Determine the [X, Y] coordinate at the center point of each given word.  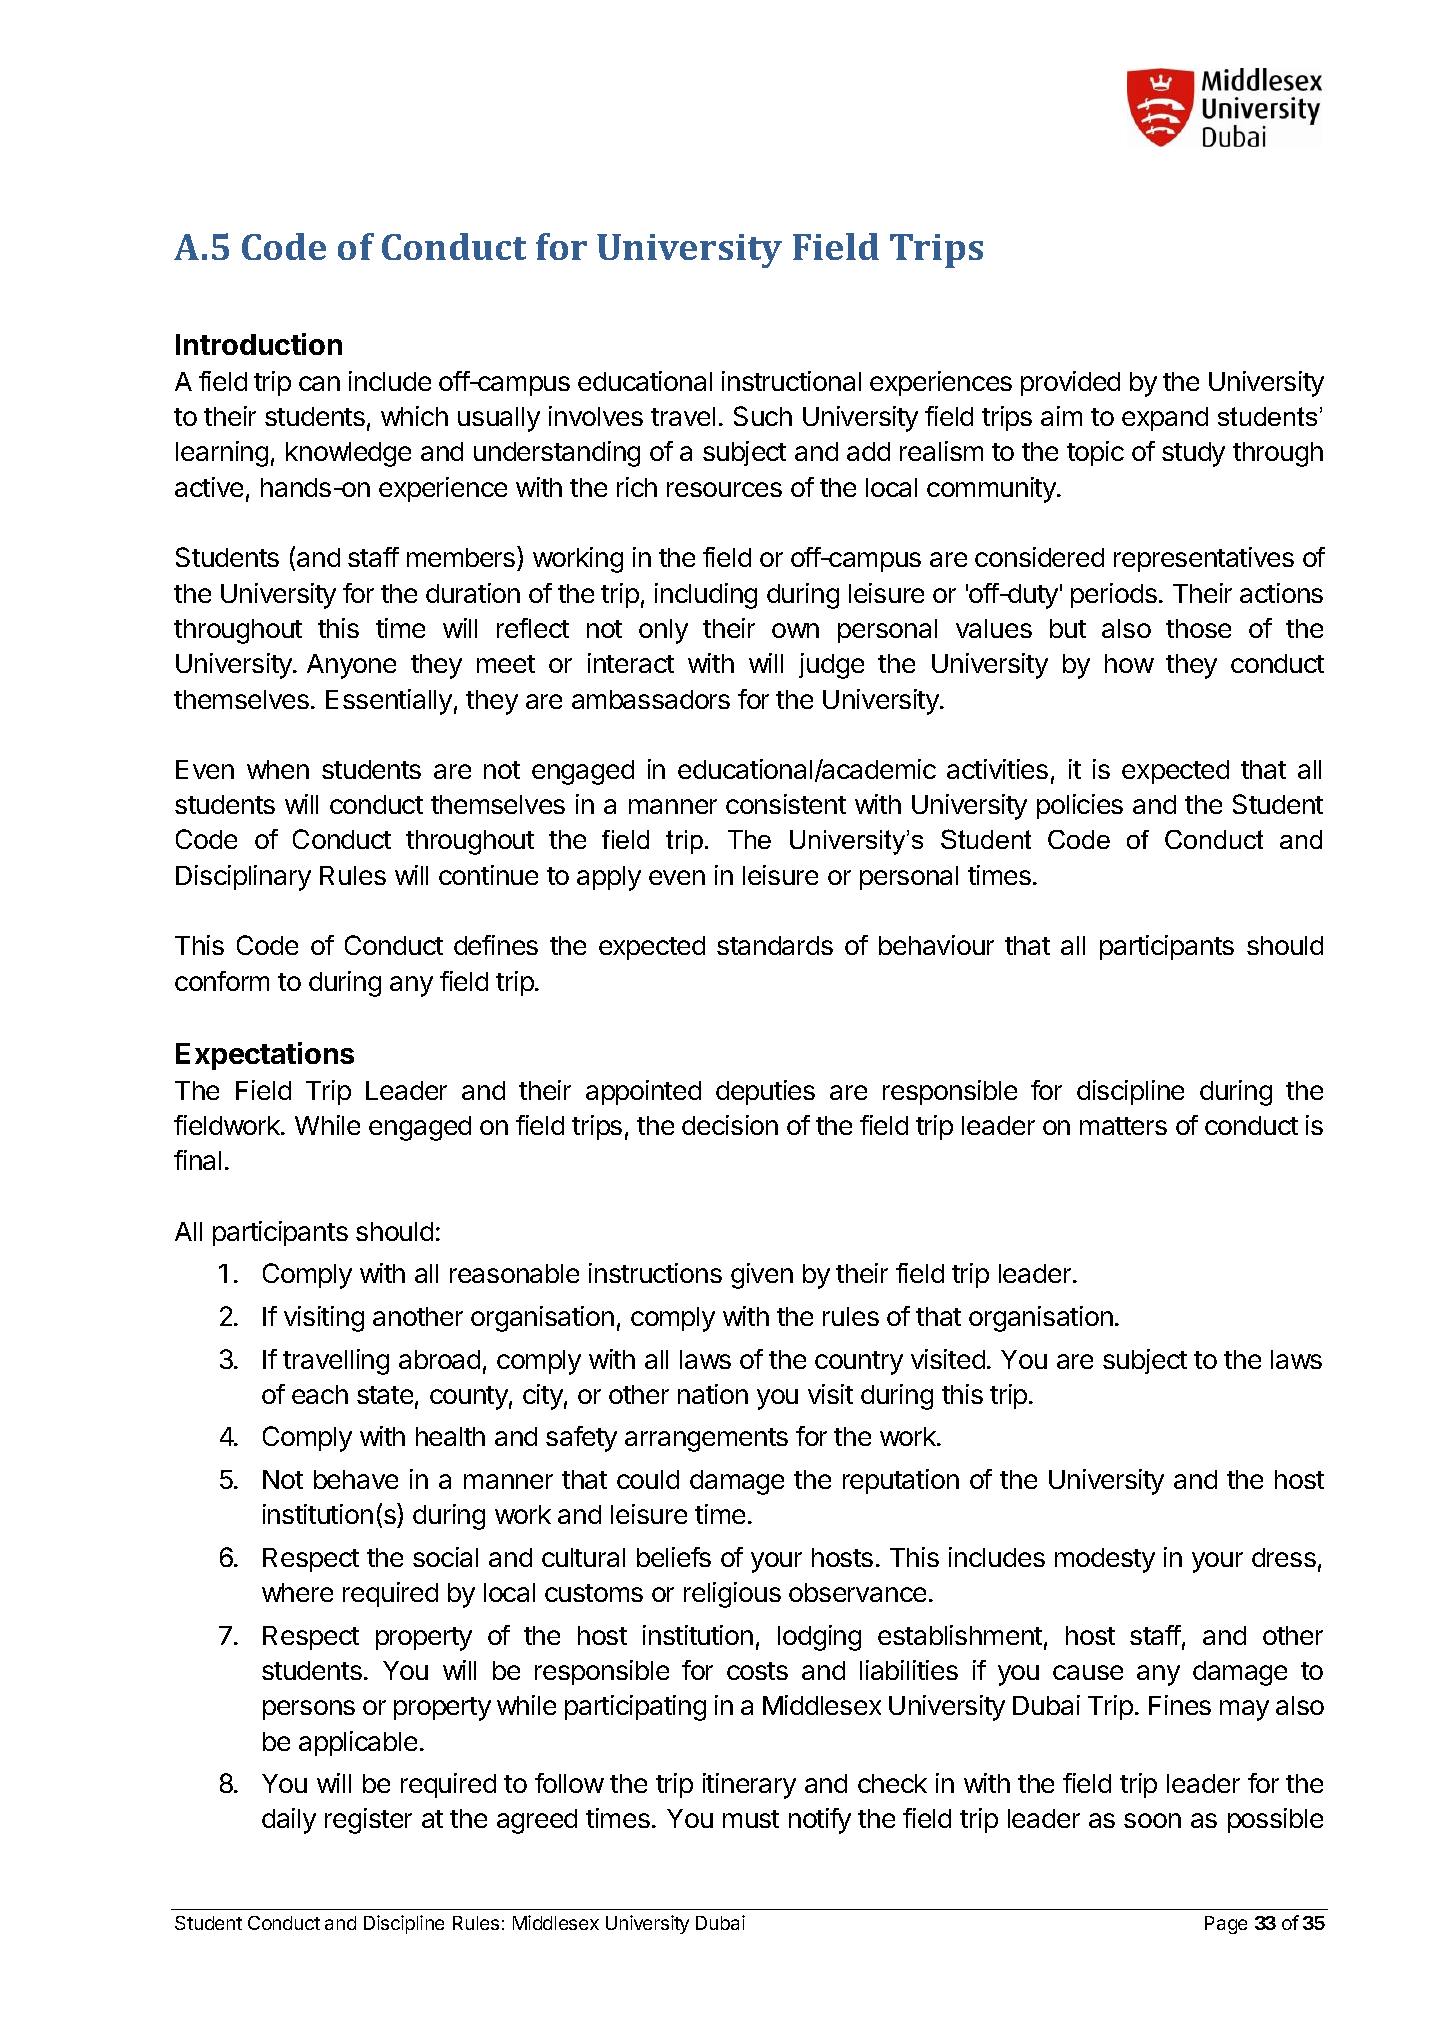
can [319, 383]
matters [1123, 1126]
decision [730, 1125]
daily [289, 1821]
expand [1165, 419]
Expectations [265, 1056]
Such [763, 416]
